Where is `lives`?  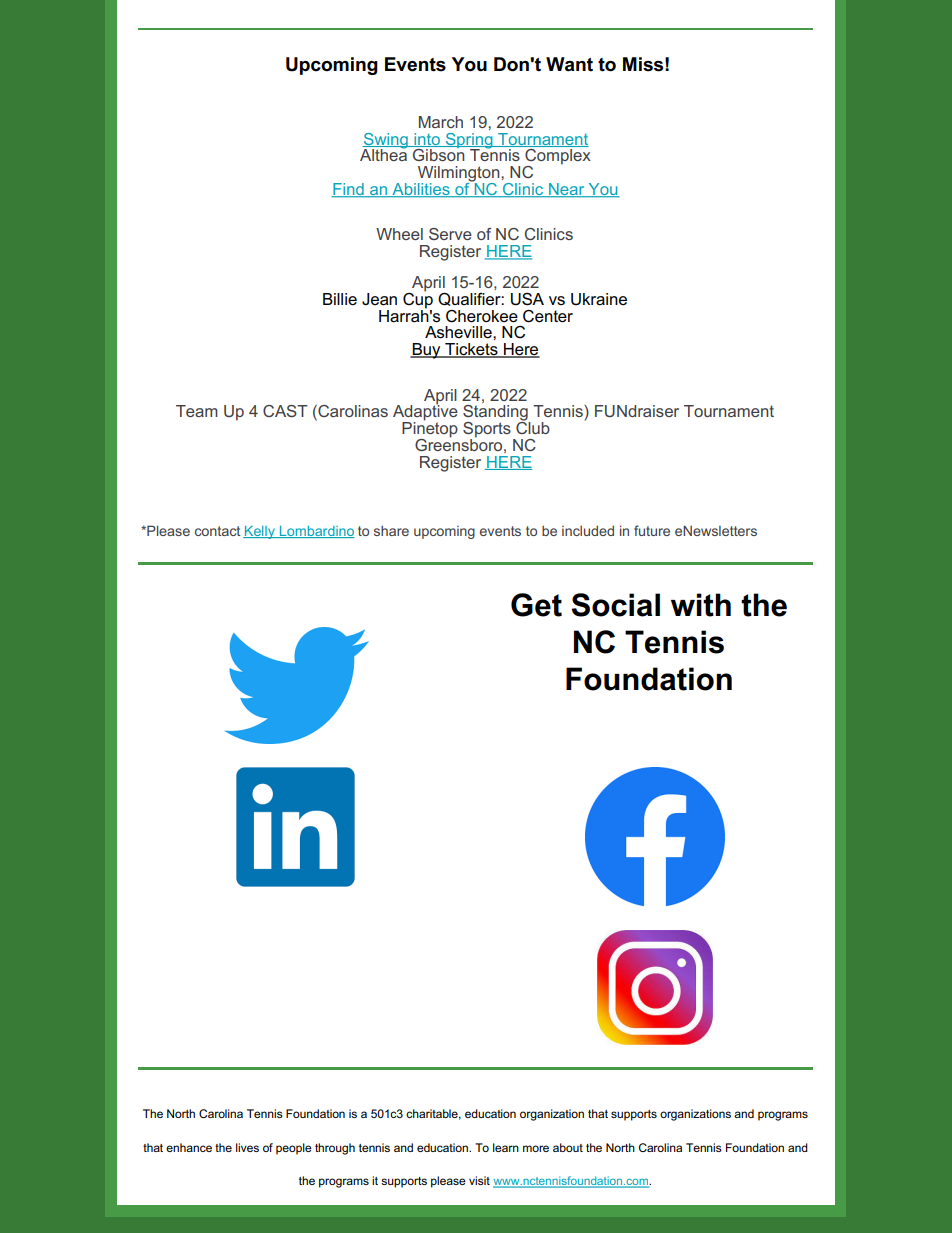
lives is located at coordinates (247, 1147).
